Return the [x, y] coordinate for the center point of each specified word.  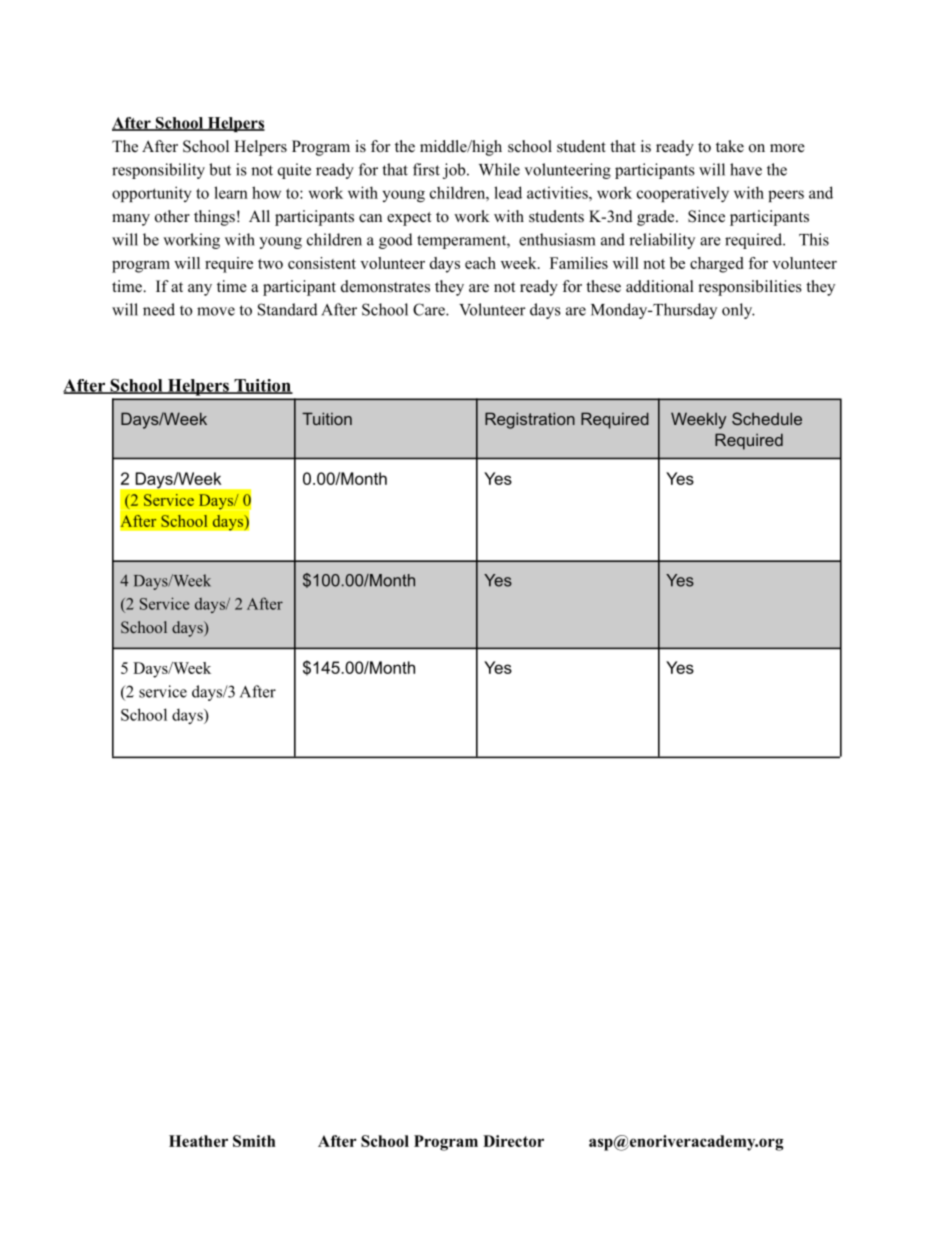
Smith [254, 1141]
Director [513, 1141]
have [746, 169]
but [220, 169]
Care [430, 309]
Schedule [767, 418]
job [455, 171]
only [738, 311]
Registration [530, 420]
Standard [288, 309]
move [216, 311]
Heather [198, 1141]
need [159, 309]
